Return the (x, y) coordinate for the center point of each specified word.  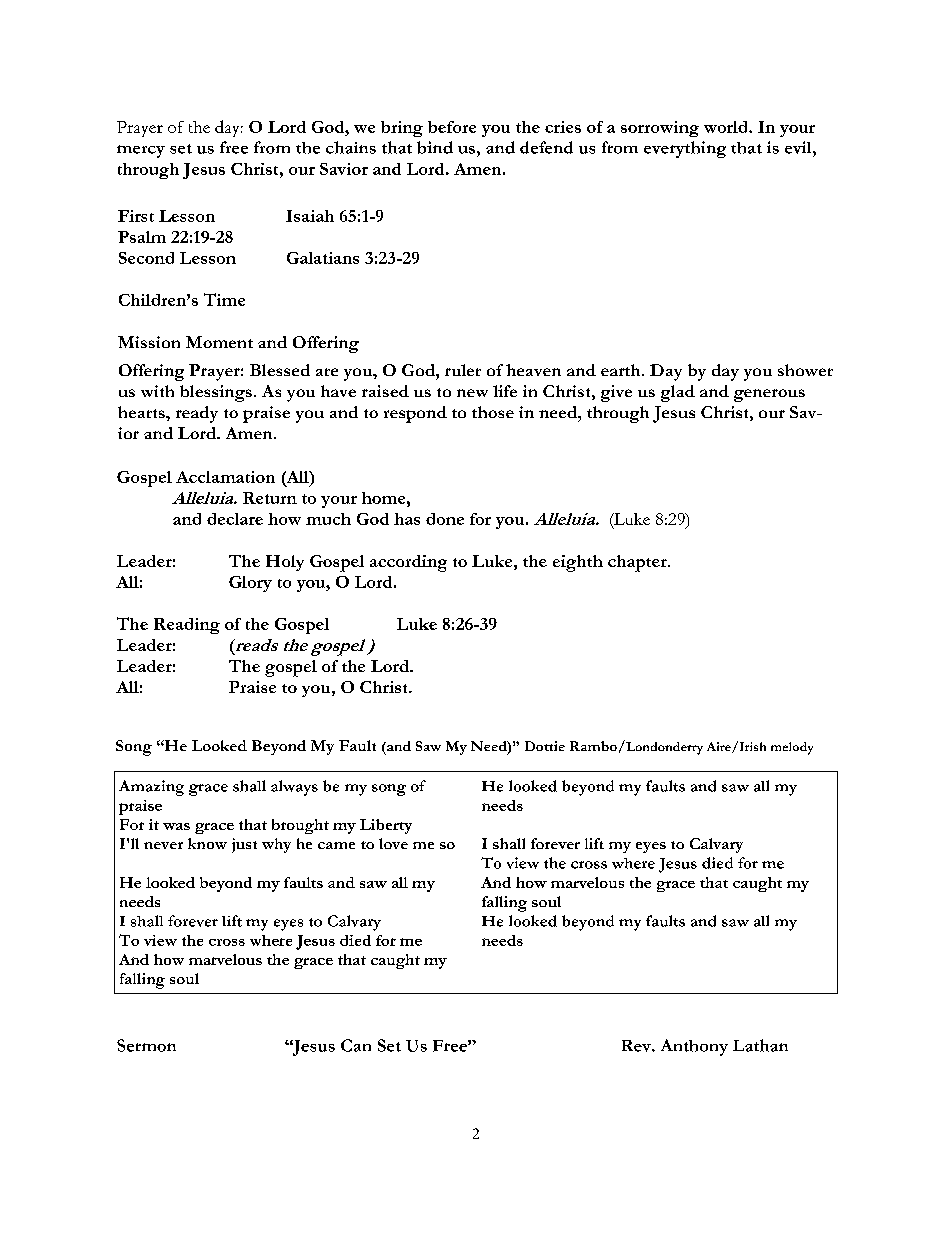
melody (792, 748)
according (408, 563)
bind (435, 147)
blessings (216, 393)
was (176, 826)
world (727, 127)
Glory (250, 584)
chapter (638, 563)
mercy (141, 151)
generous (769, 395)
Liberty (386, 826)
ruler (463, 370)
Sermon (146, 1045)
